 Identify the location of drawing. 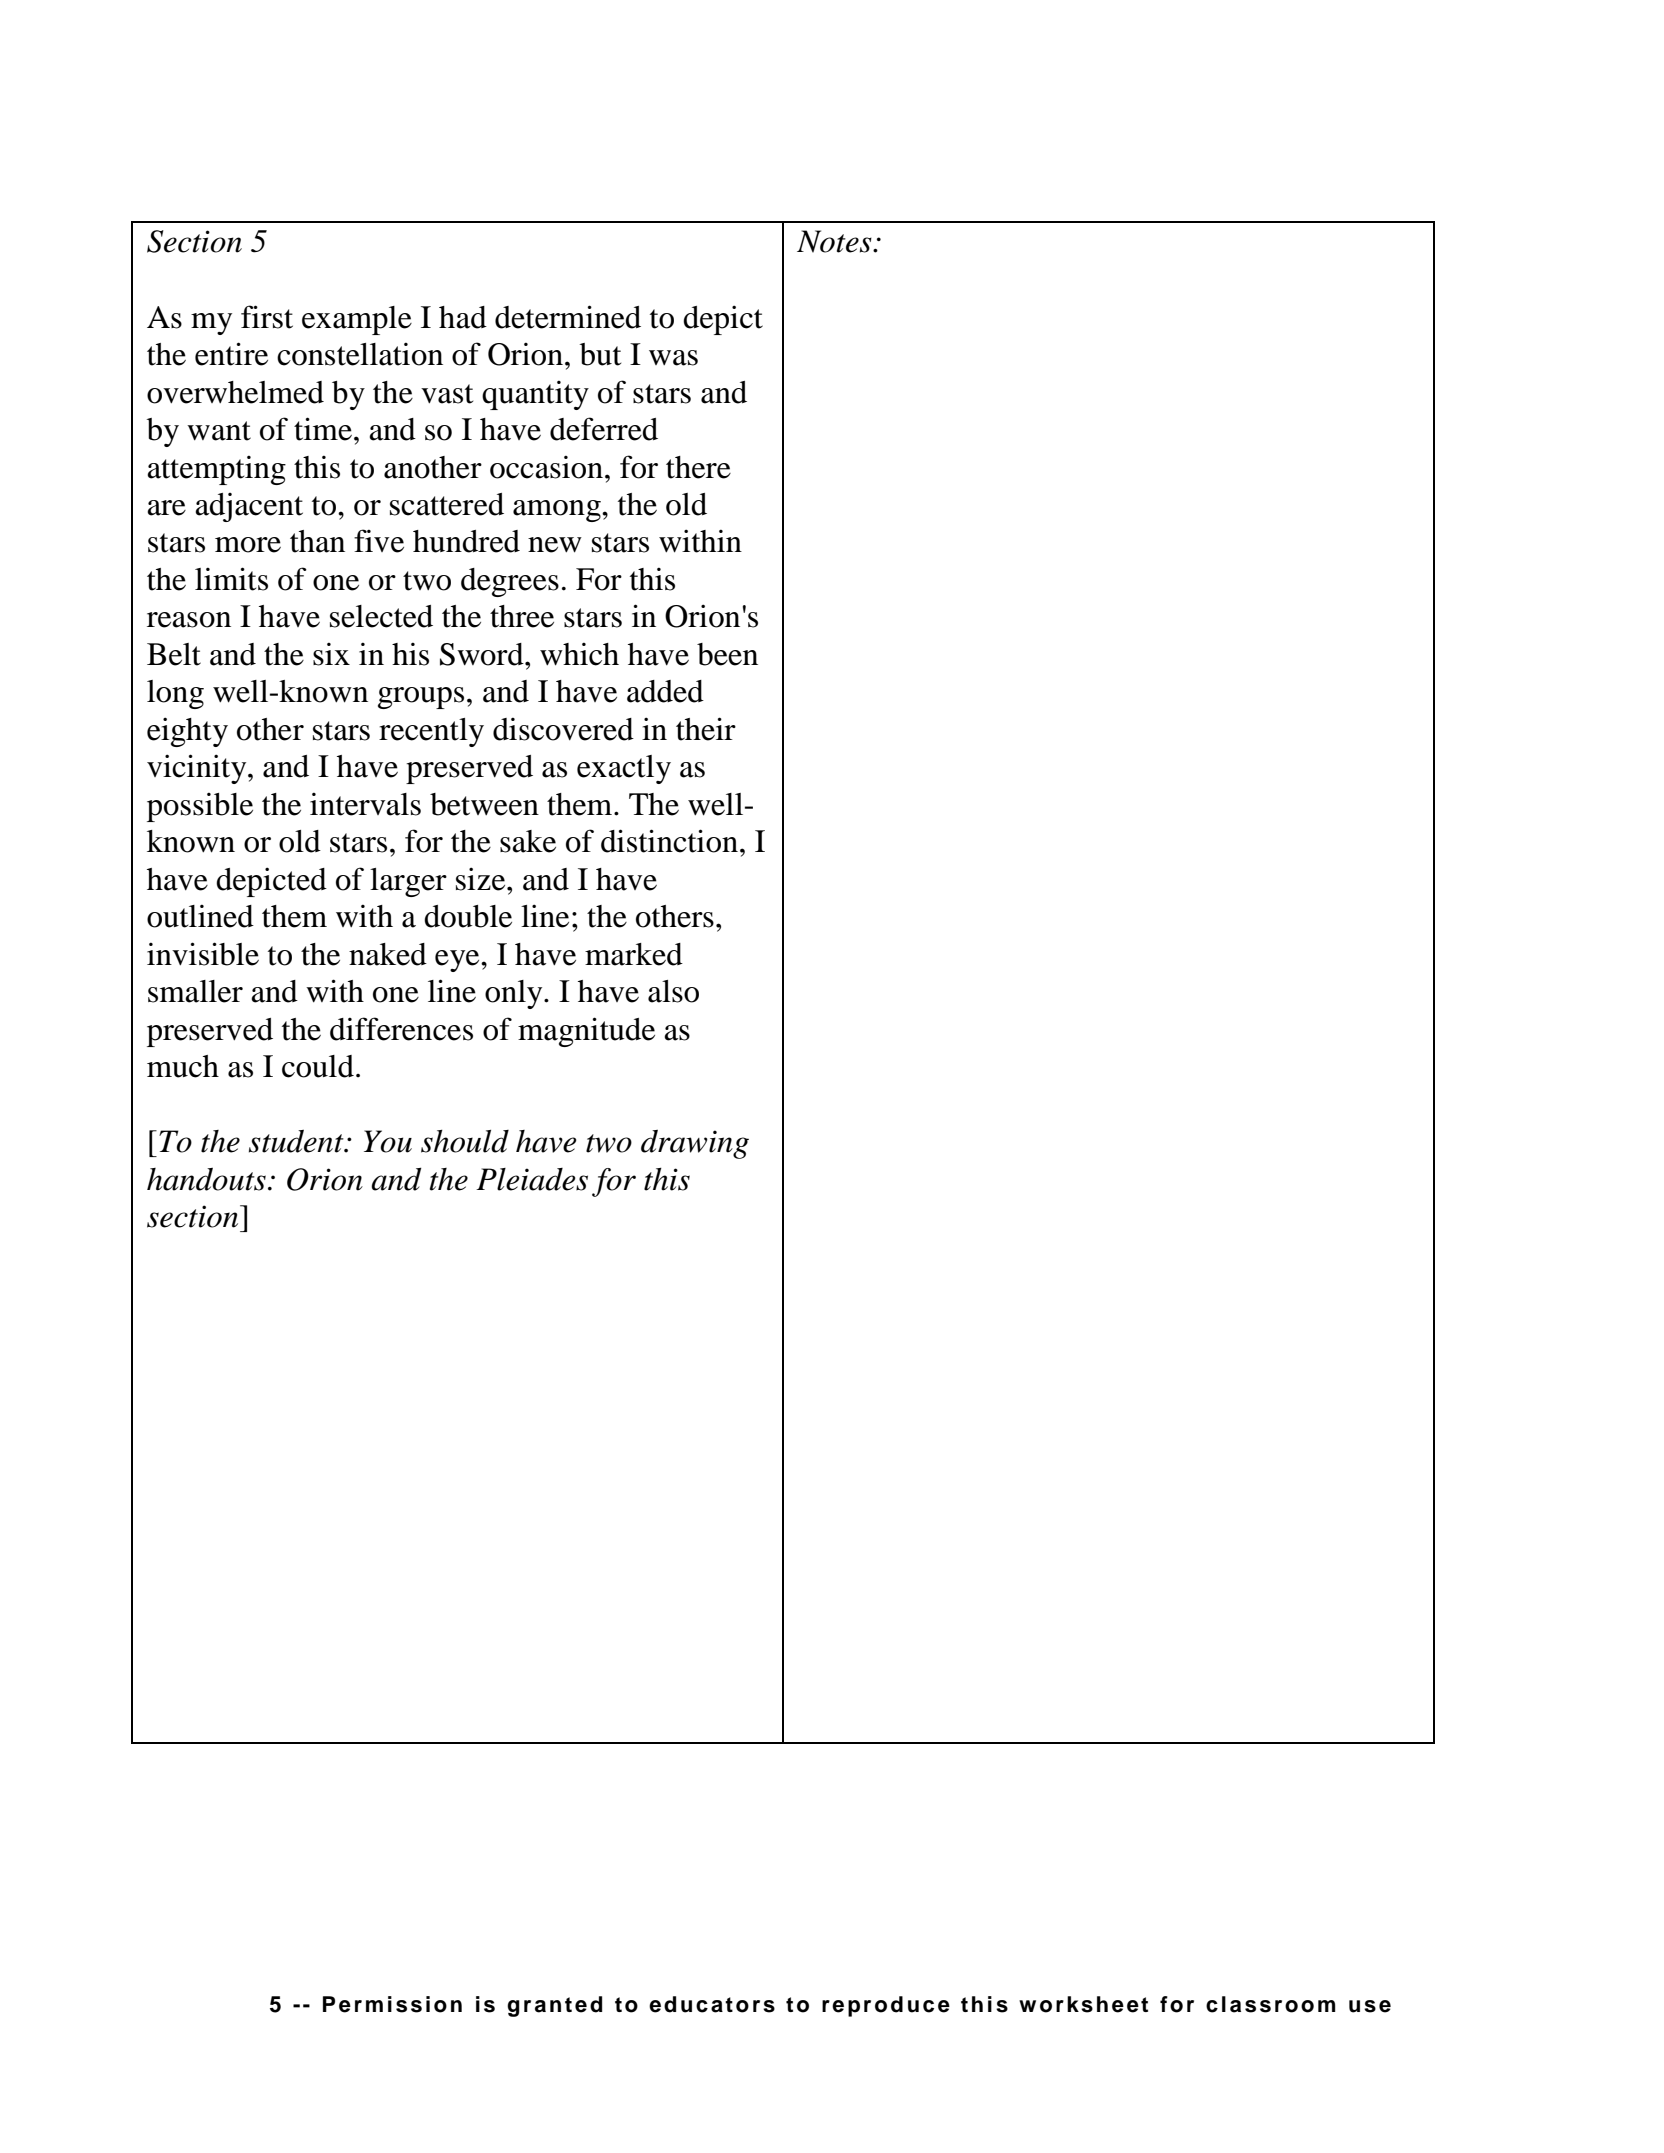
(695, 1144).
